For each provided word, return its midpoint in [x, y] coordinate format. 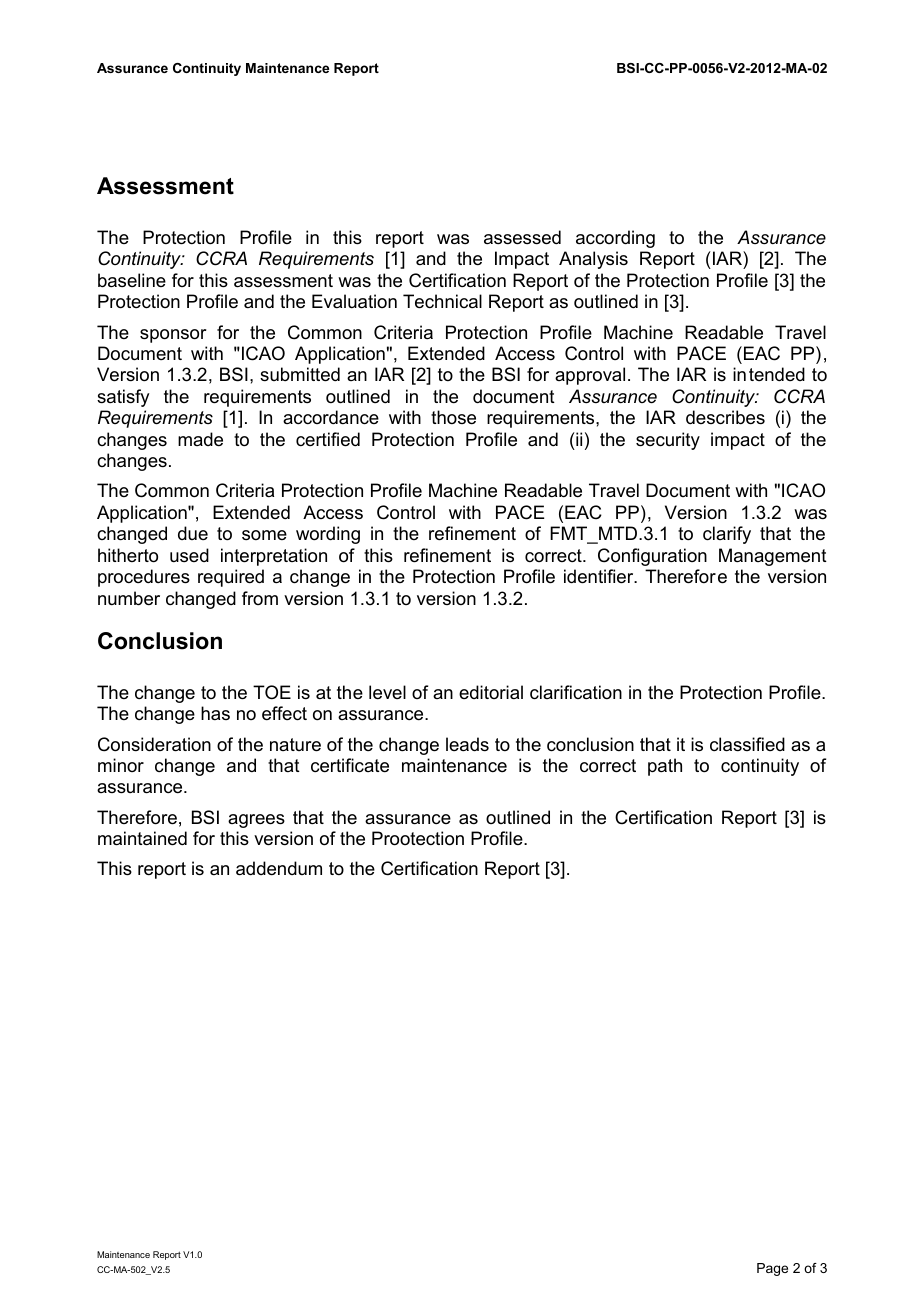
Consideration [154, 744]
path [665, 767]
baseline [132, 280]
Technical [442, 301]
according [615, 239]
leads [467, 744]
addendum [279, 868]
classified [747, 744]
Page [772, 1269]
